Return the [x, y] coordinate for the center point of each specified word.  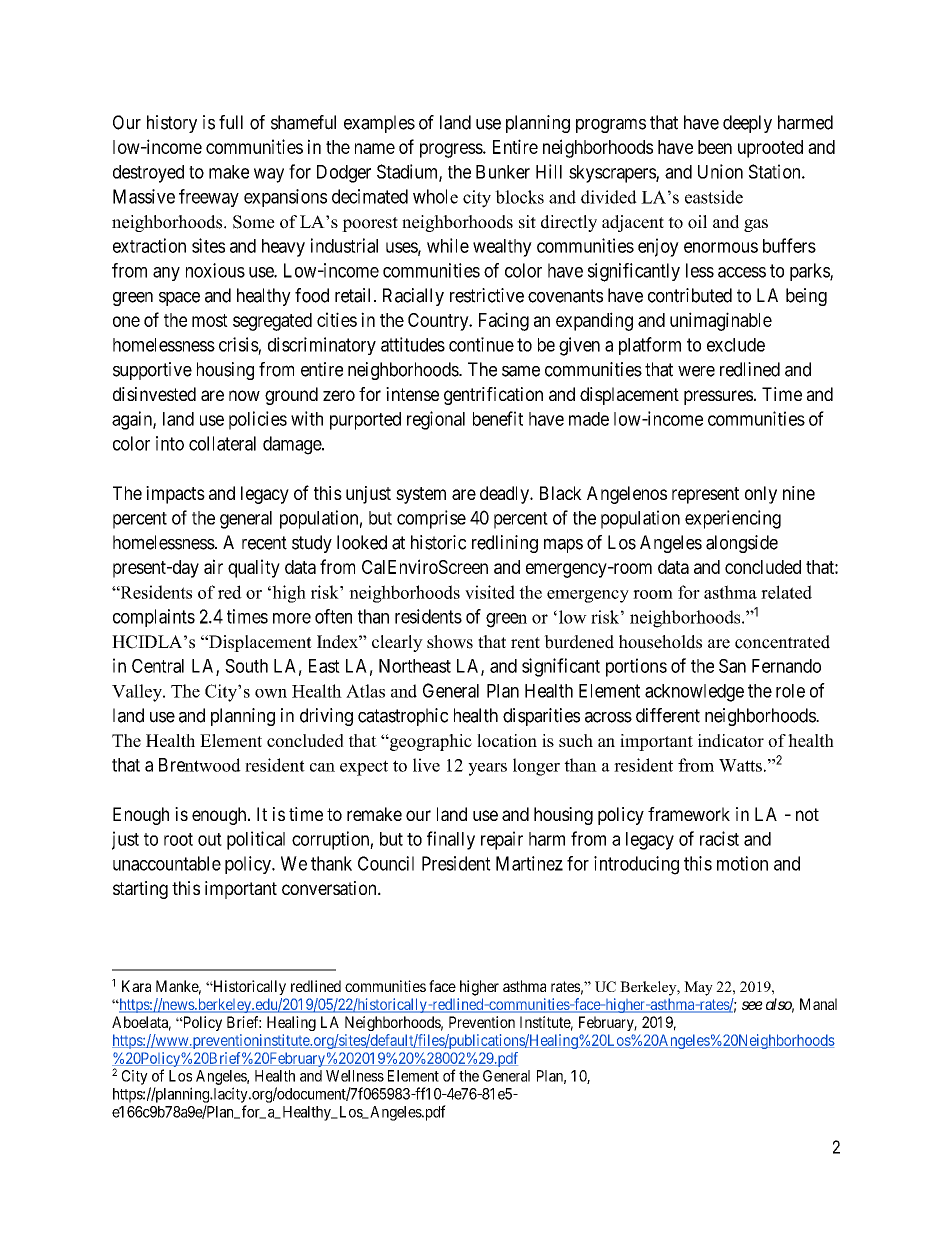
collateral [222, 443]
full [231, 122]
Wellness [355, 1076]
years [487, 769]
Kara [136, 986]
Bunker [503, 172]
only [761, 495]
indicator [731, 740]
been [715, 147]
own [271, 693]
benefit [498, 418]
